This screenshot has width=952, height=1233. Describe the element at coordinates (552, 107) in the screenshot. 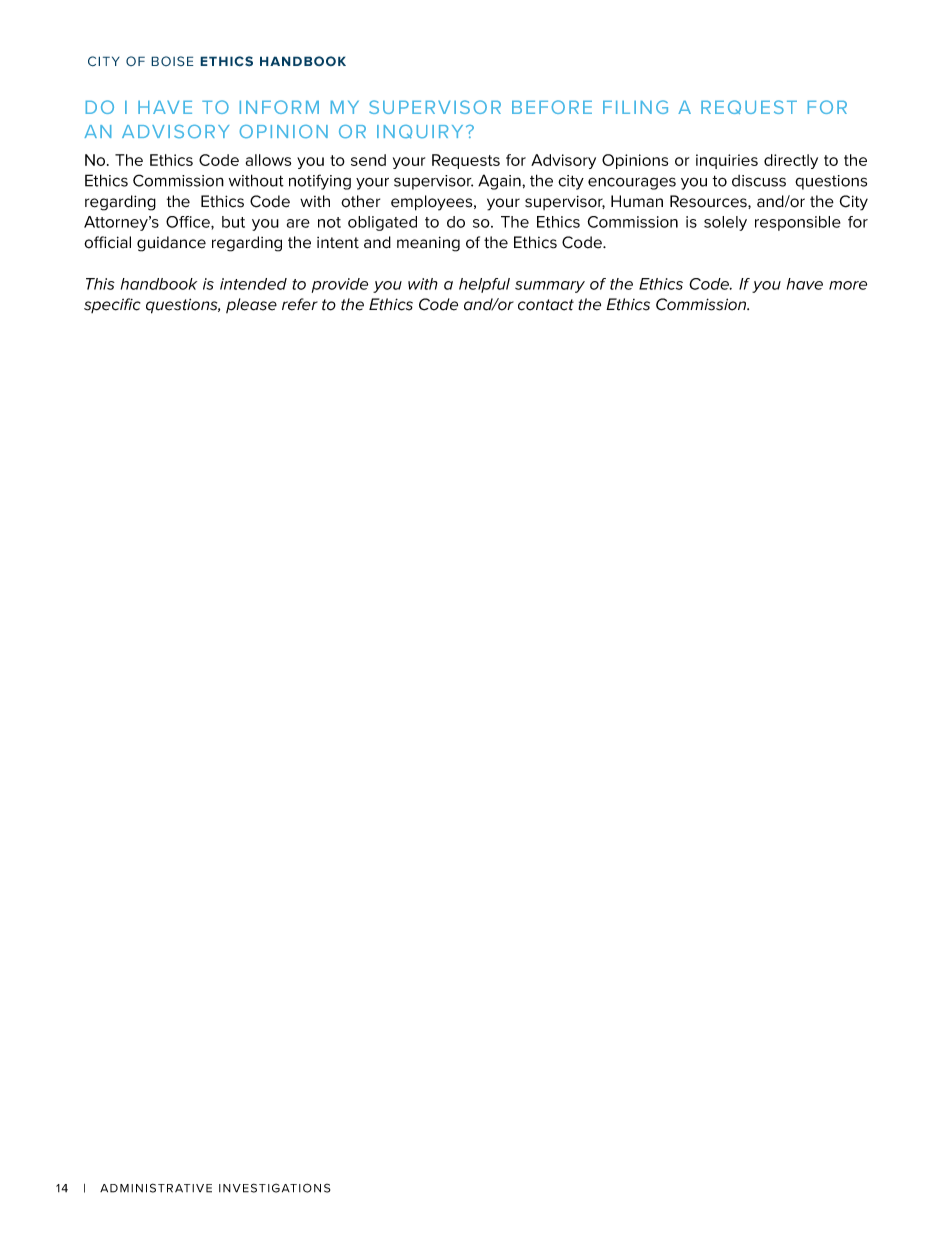

I see `BEFORE` at that location.
